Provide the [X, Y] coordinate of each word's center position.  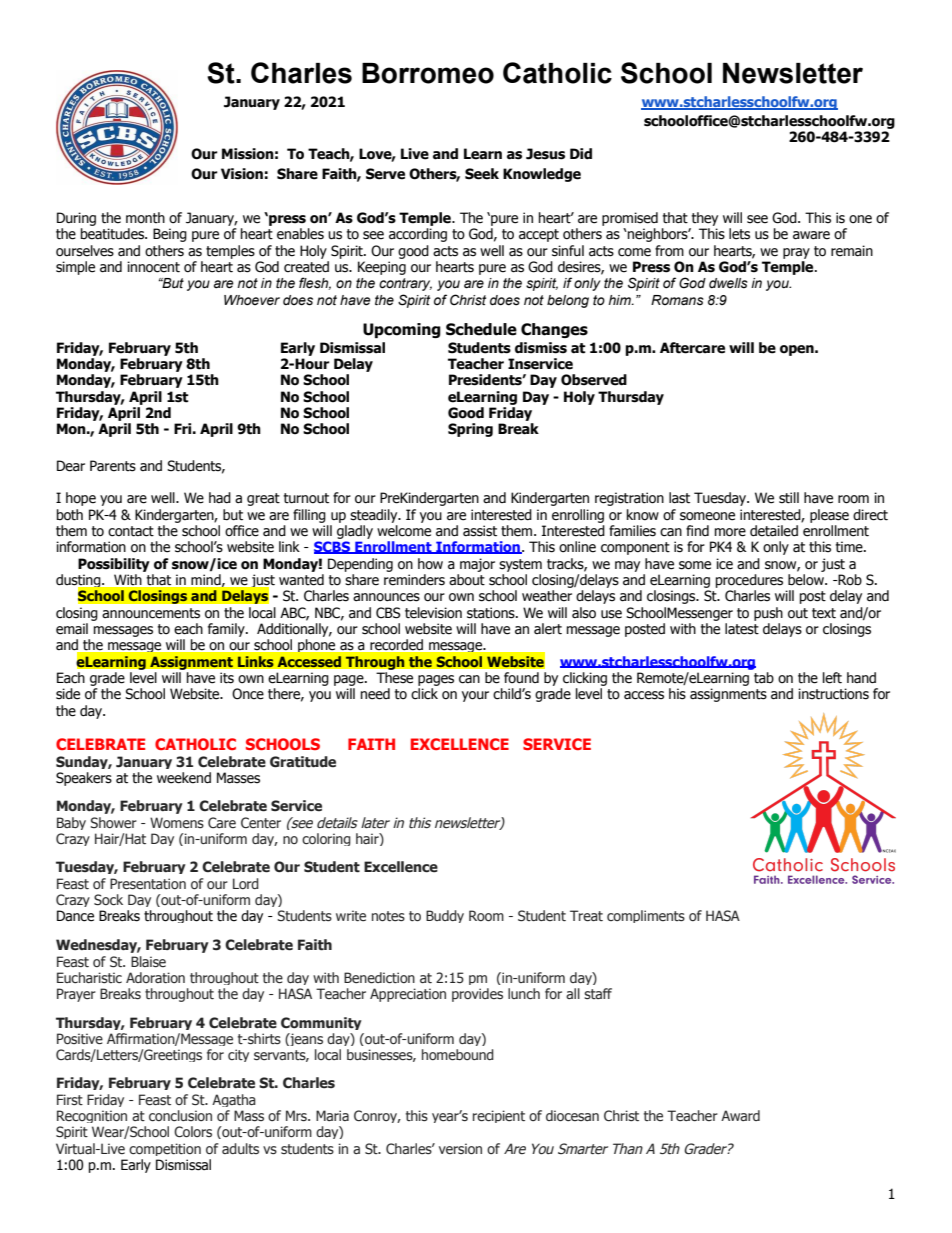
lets [739, 234]
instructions [833, 694]
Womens [177, 823]
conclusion [180, 1116]
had [220, 497]
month [145, 218]
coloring [326, 839]
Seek [482, 174]
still [789, 498]
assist [480, 531]
